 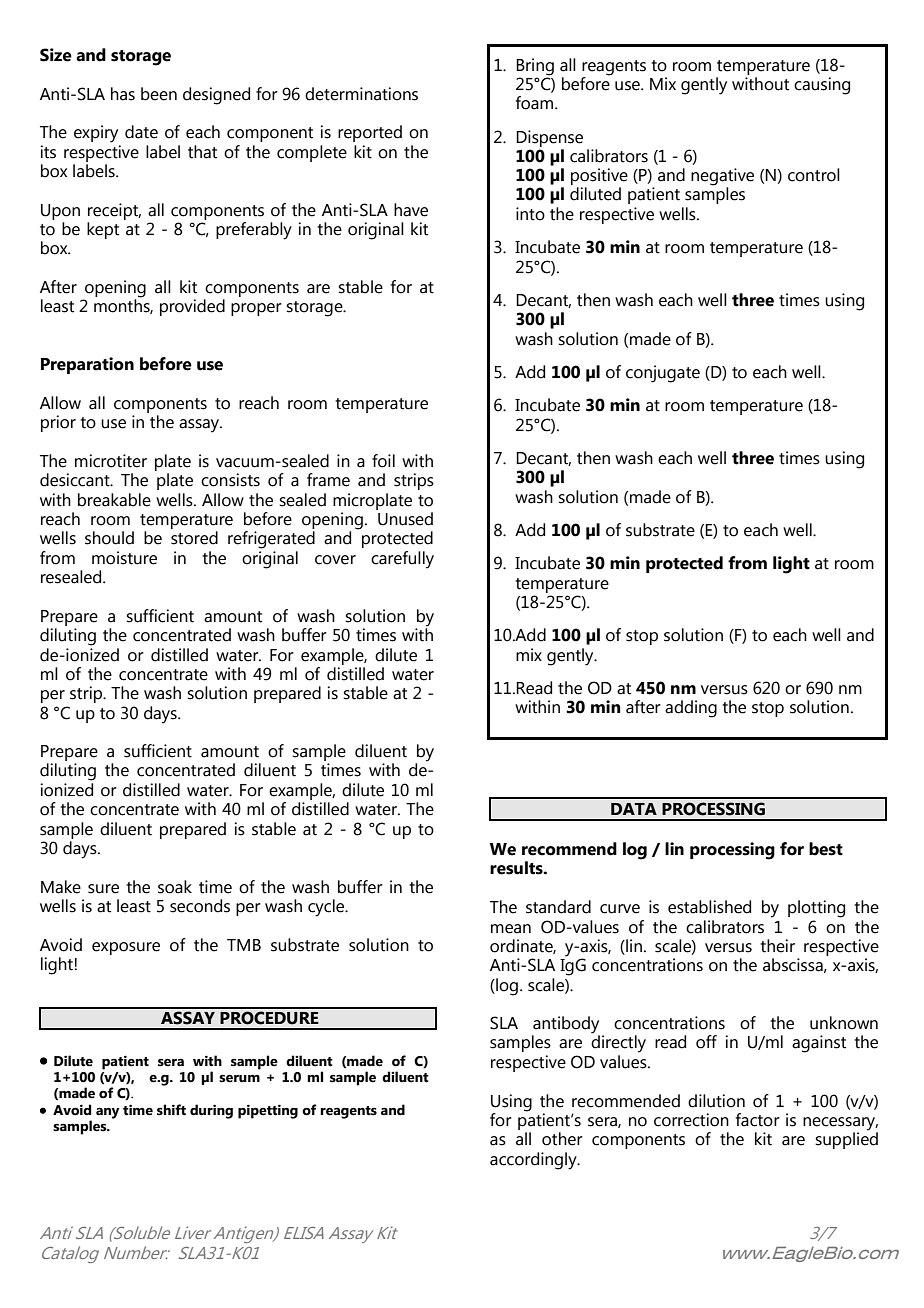 What do you see at coordinates (175, 887) in the screenshot?
I see `soak` at bounding box center [175, 887].
